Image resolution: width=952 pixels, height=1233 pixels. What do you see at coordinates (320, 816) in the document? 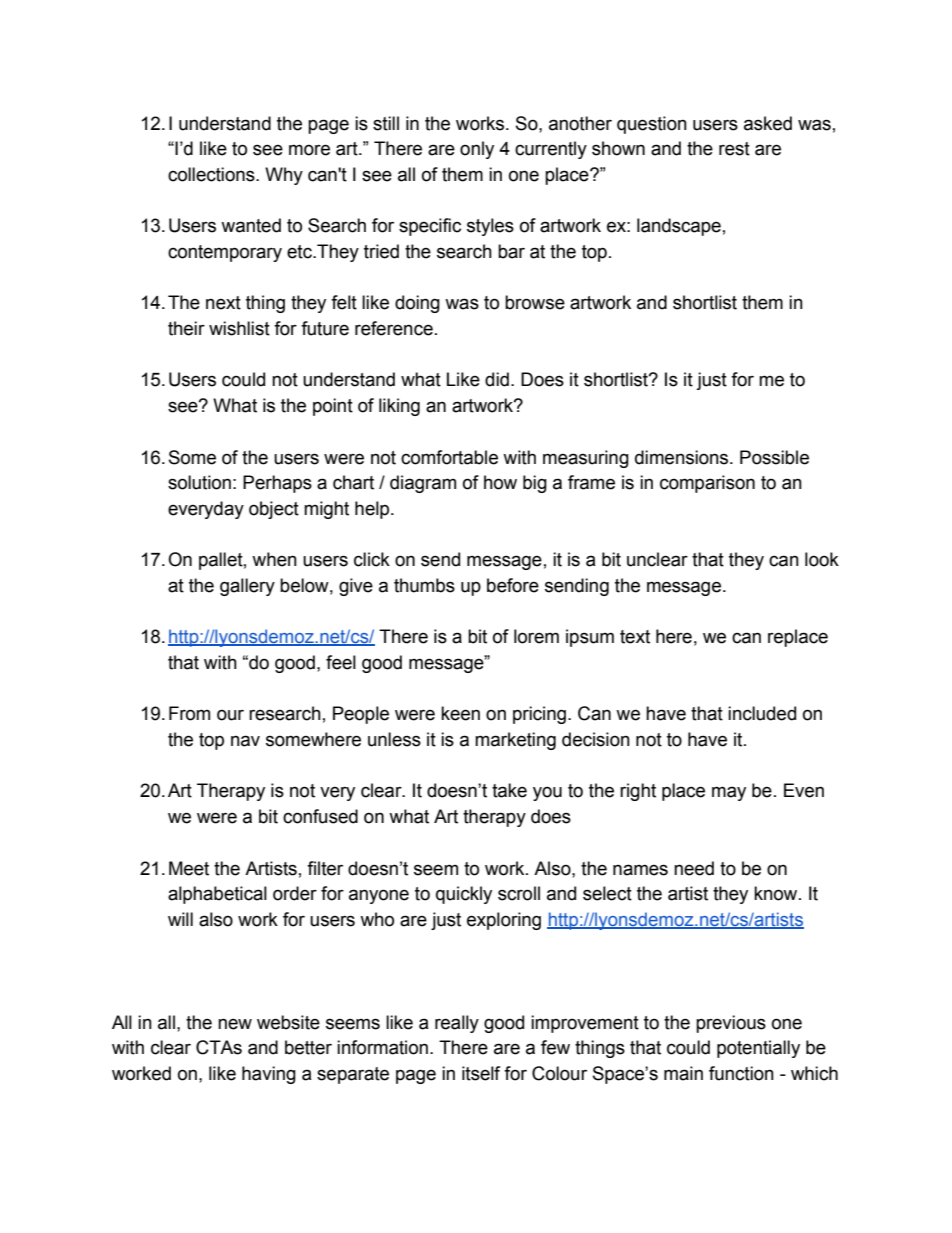
I see `confused` at bounding box center [320, 816].
